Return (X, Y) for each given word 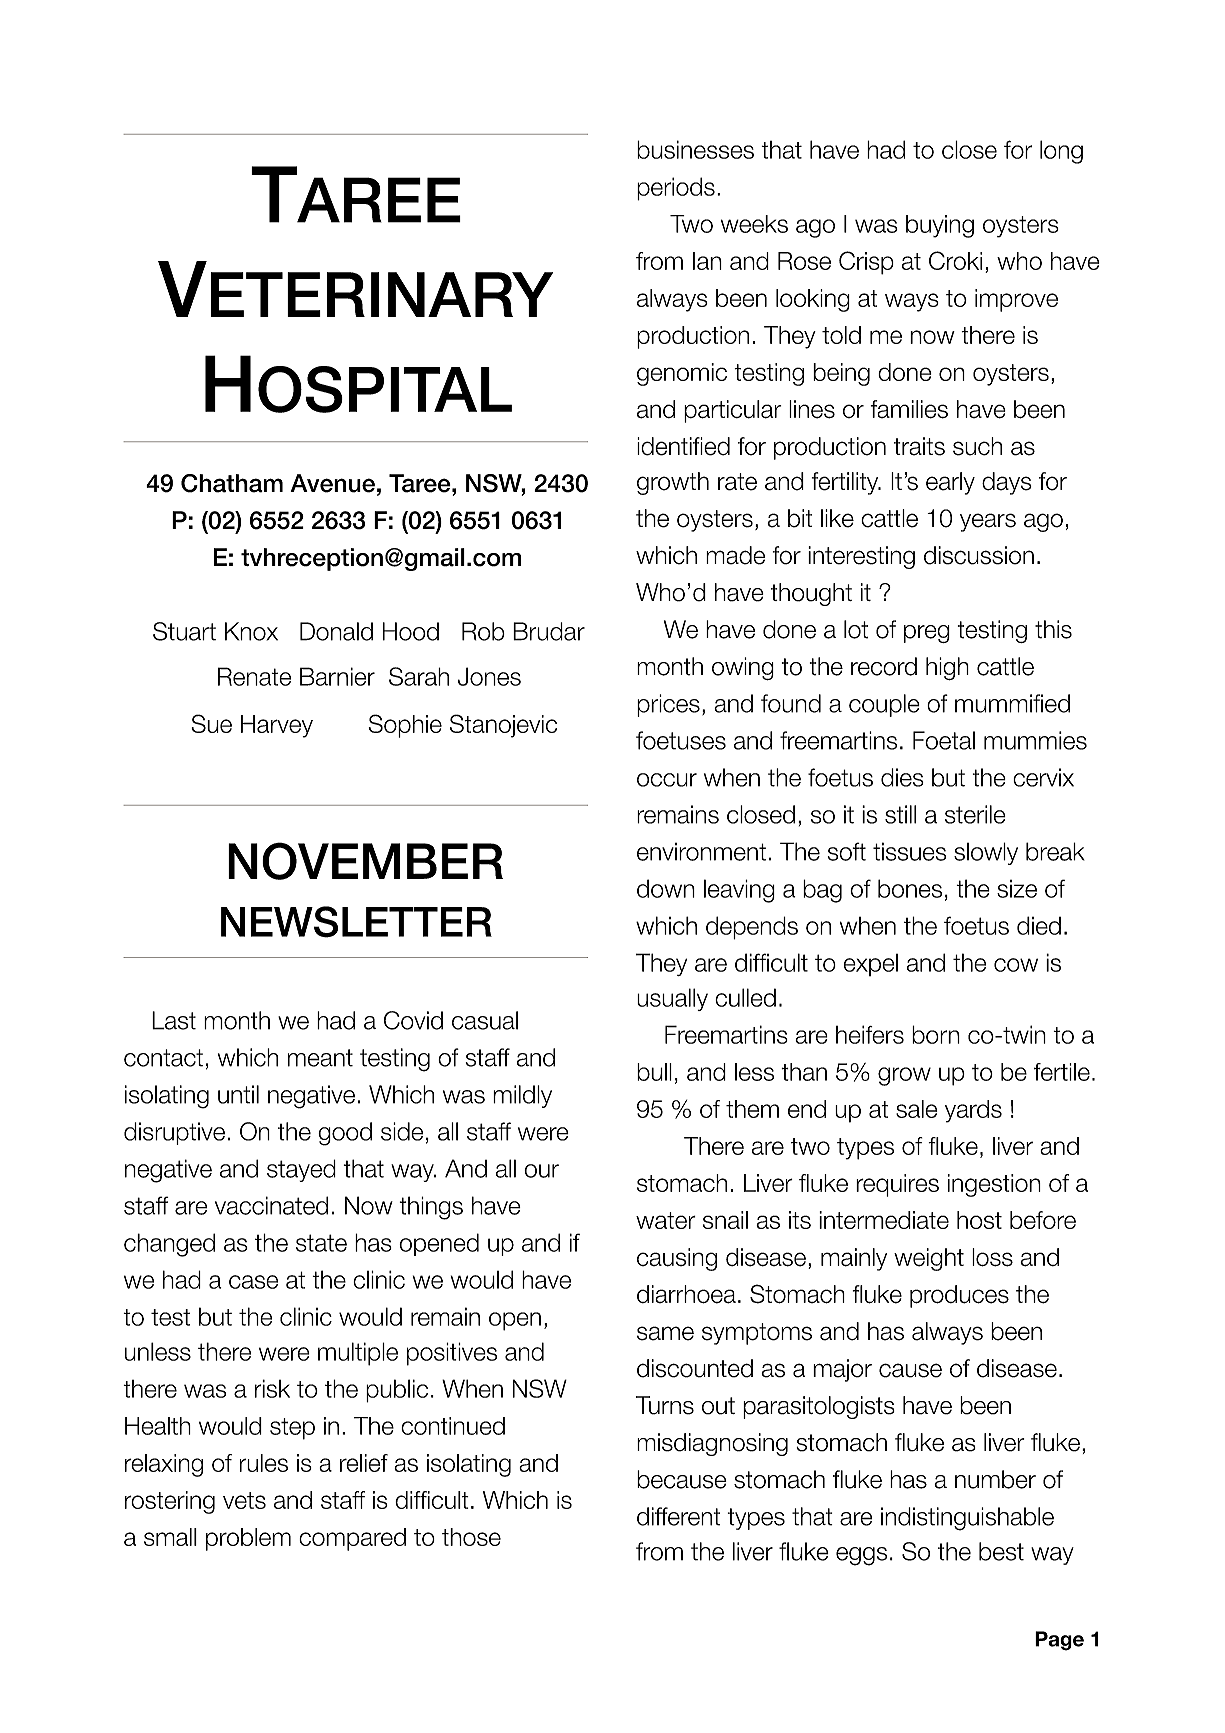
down (666, 888)
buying (940, 226)
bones (910, 888)
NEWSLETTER (356, 922)
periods (676, 189)
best (1001, 1551)
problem (248, 1539)
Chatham (232, 483)
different (678, 1516)
